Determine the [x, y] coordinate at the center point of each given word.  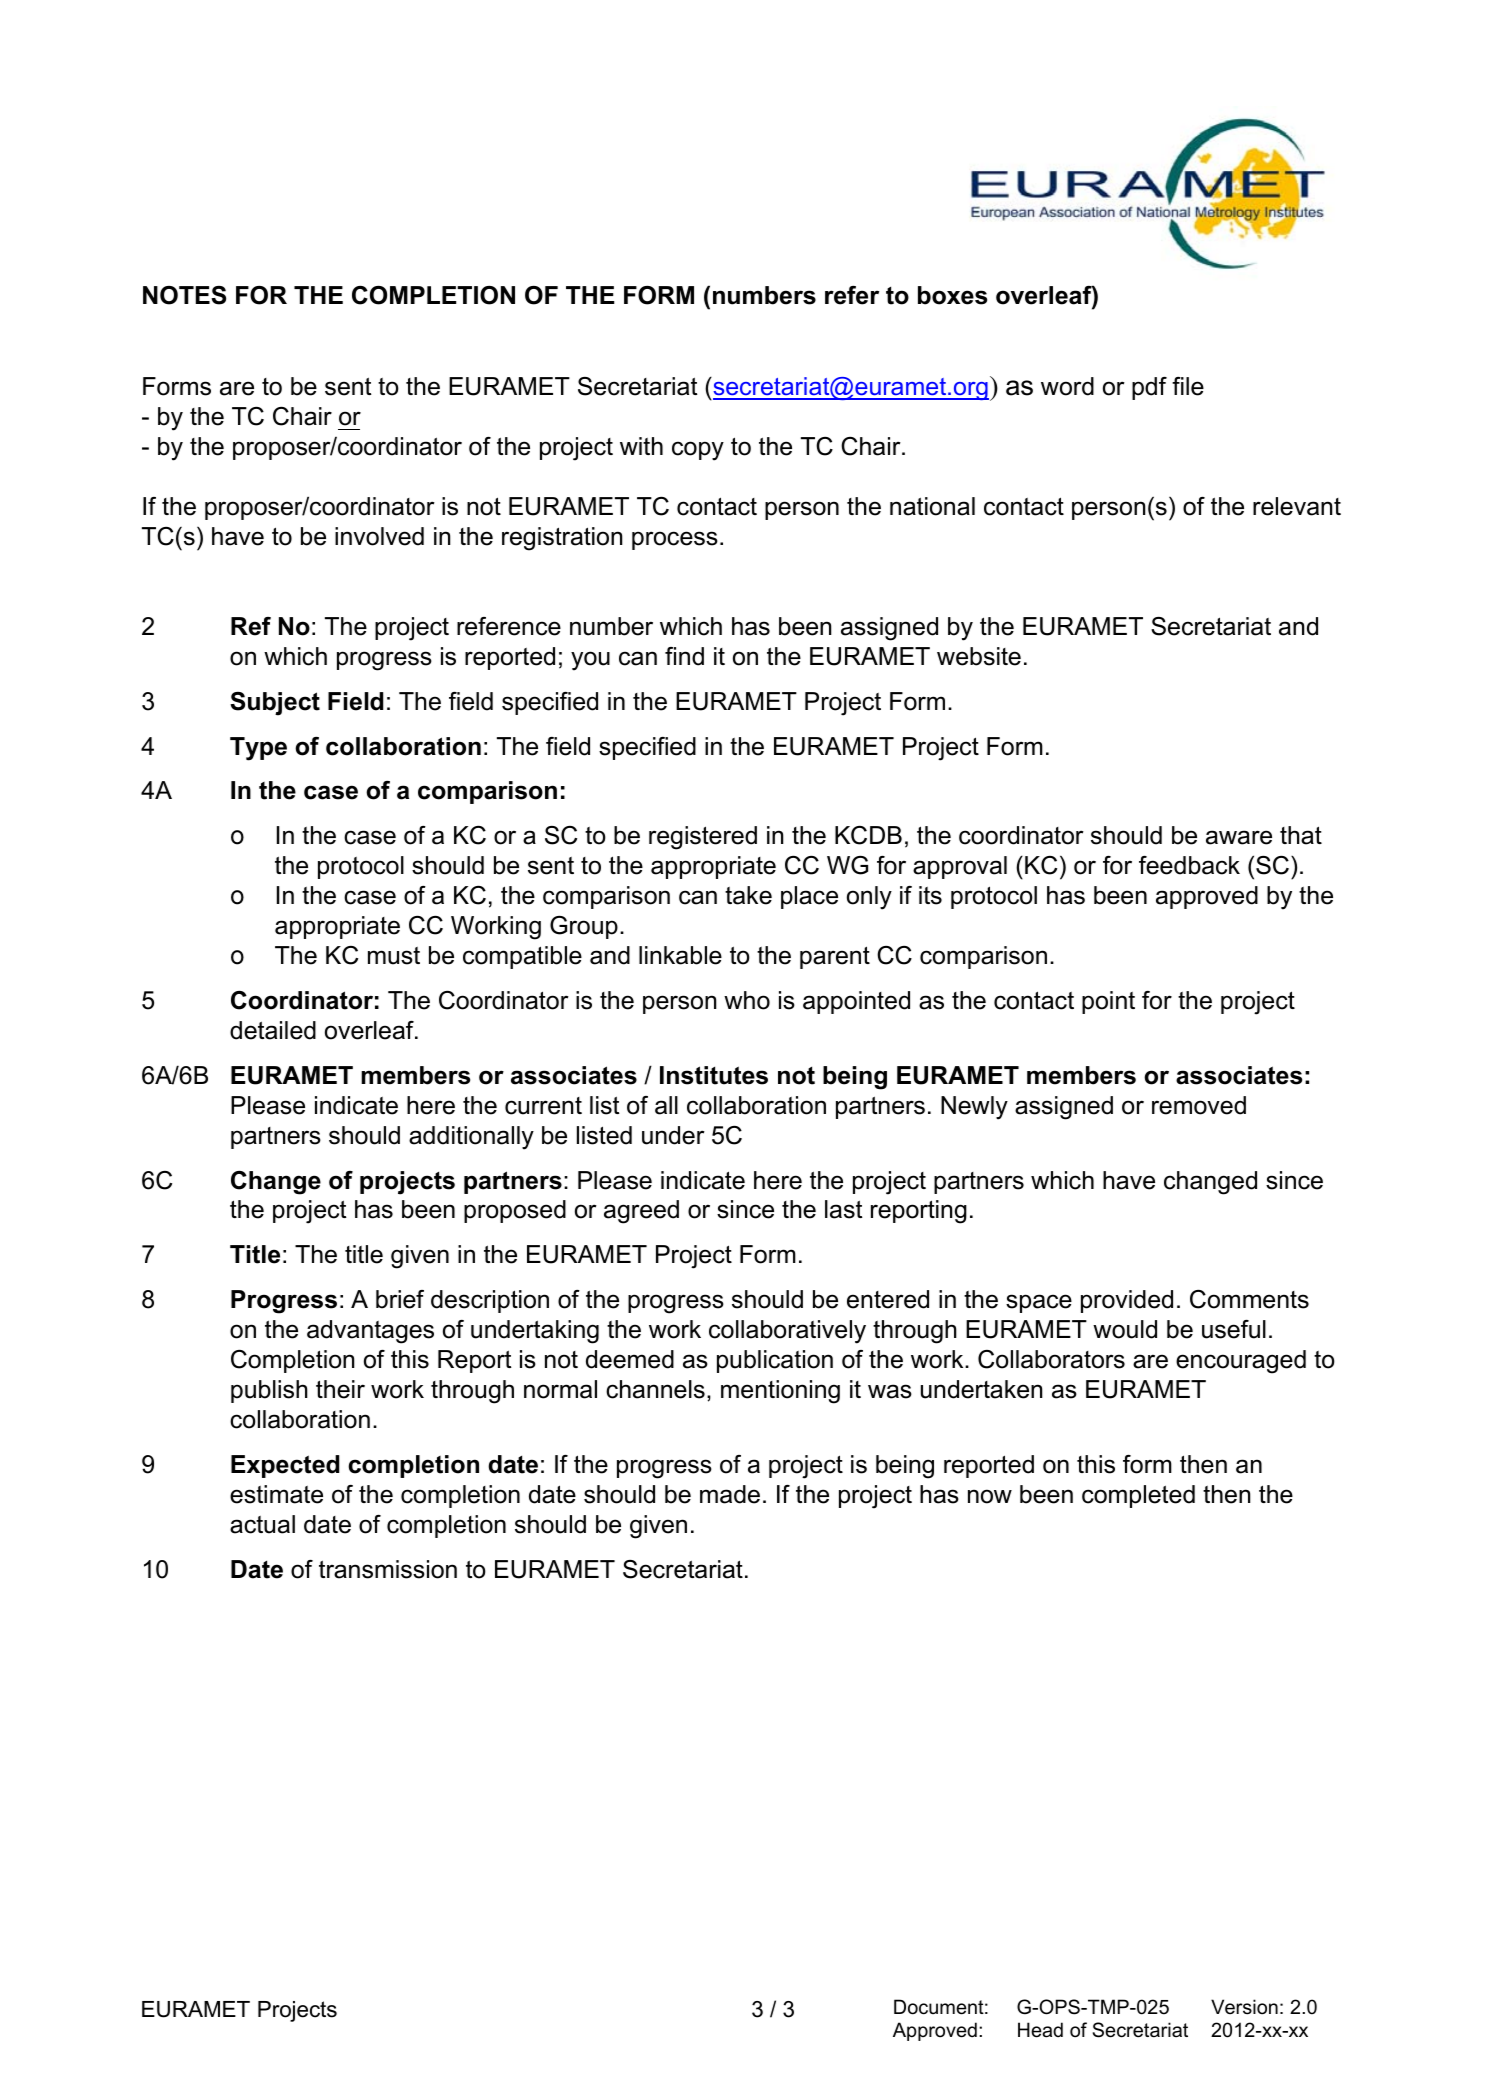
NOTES [184, 295]
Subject [275, 704]
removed [1199, 1105]
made [730, 1494]
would [1125, 1329]
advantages [370, 1332]
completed [1138, 1496]
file [1188, 386]
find [684, 656]
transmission [388, 1569]
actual [262, 1524]
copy [698, 451]
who [747, 1000]
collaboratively [787, 1332]
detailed [273, 1030]
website [979, 656]
